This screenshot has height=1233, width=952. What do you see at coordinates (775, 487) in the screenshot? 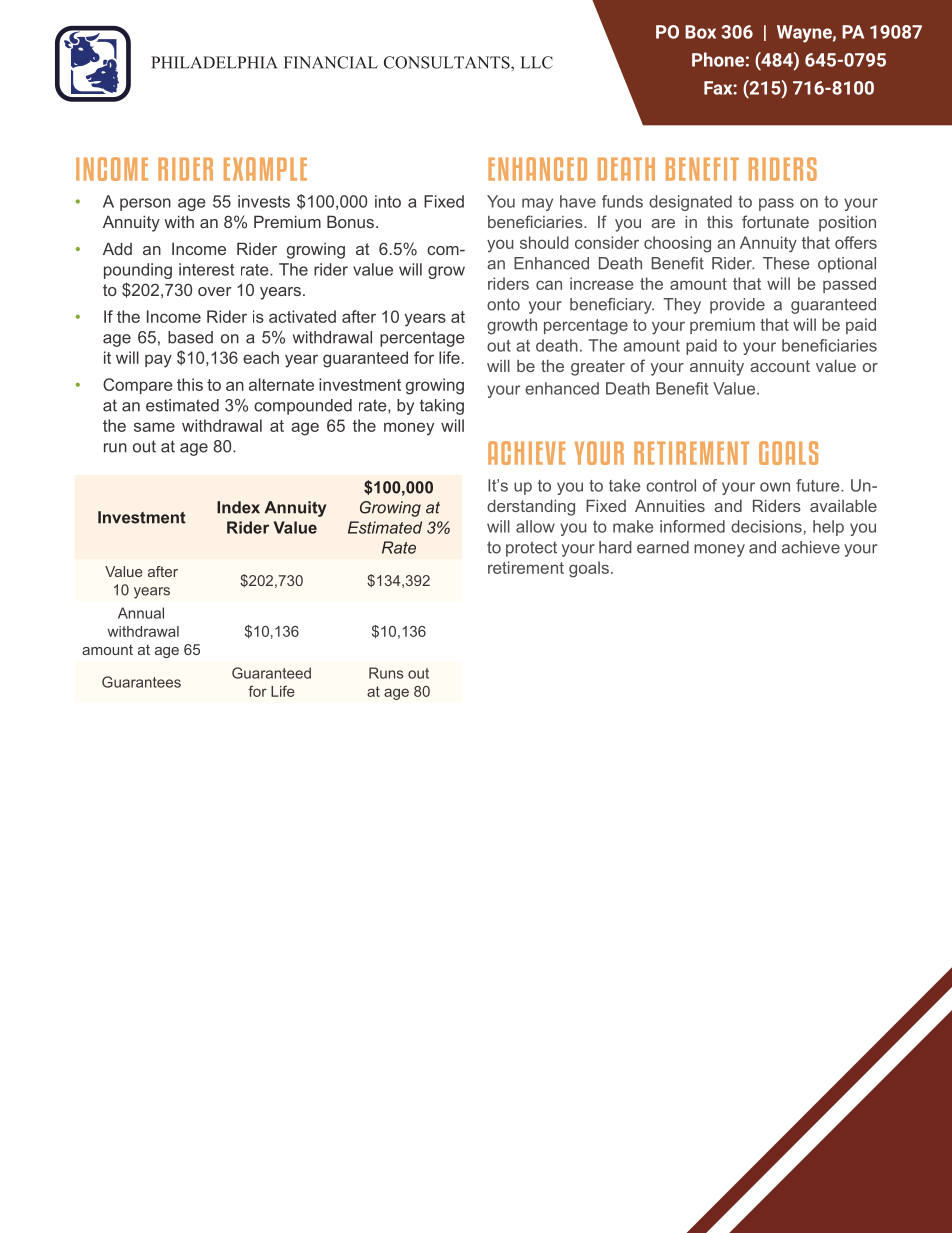
I see `own` at bounding box center [775, 487].
